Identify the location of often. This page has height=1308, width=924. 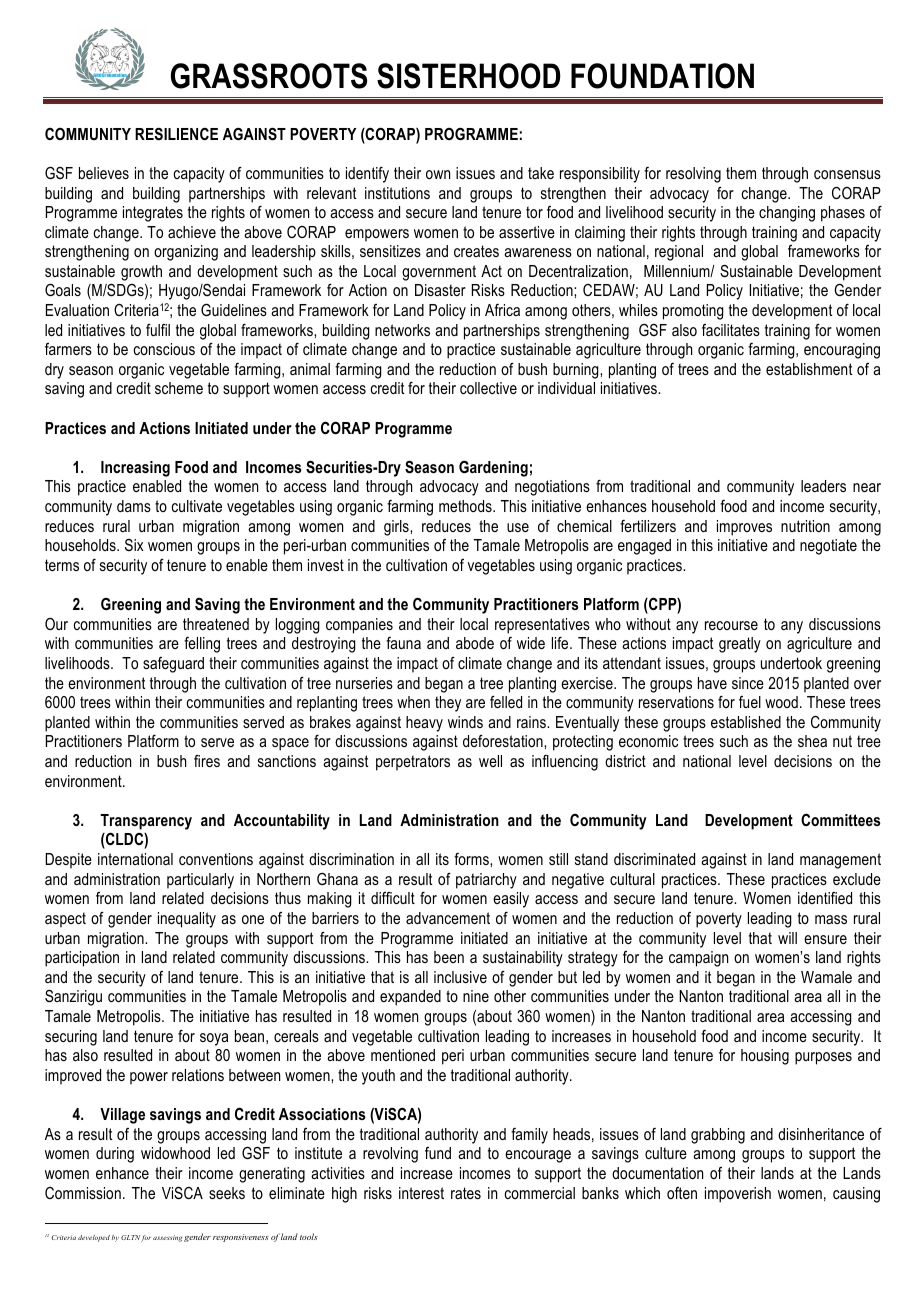
(682, 1193).
